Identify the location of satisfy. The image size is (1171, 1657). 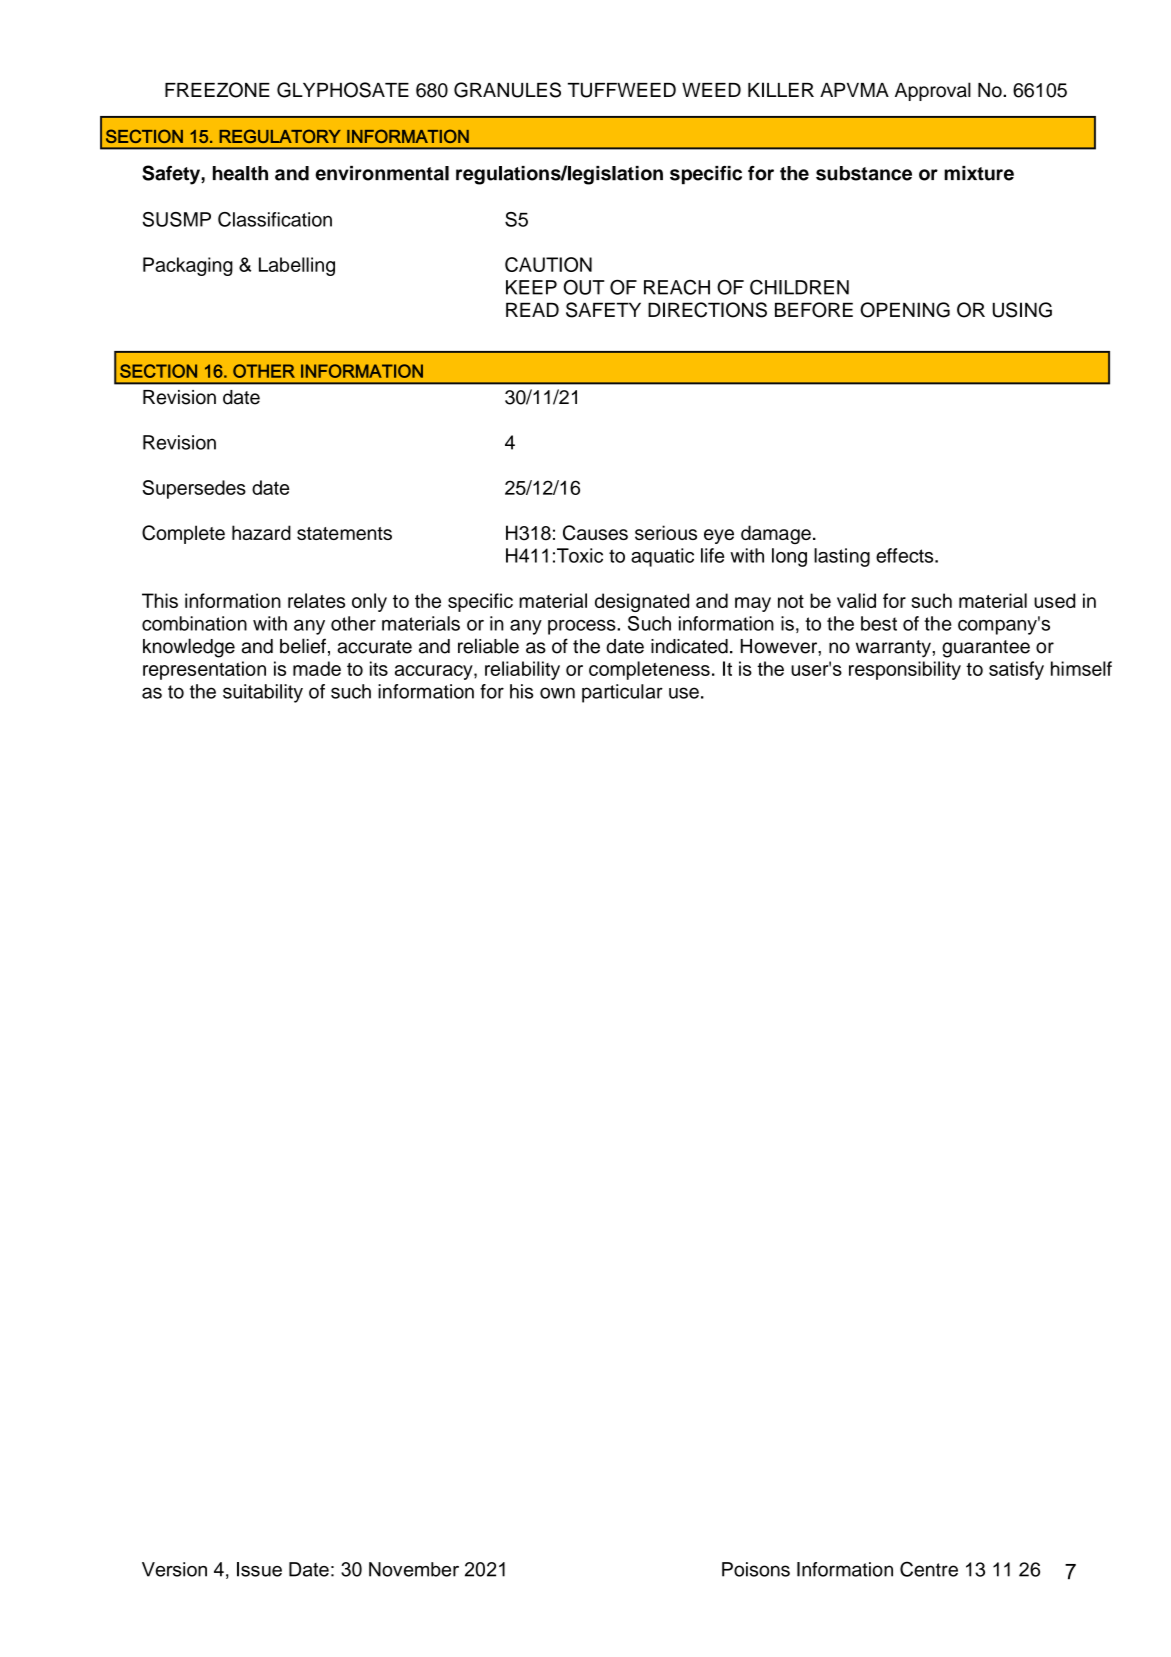
(1016, 670).
